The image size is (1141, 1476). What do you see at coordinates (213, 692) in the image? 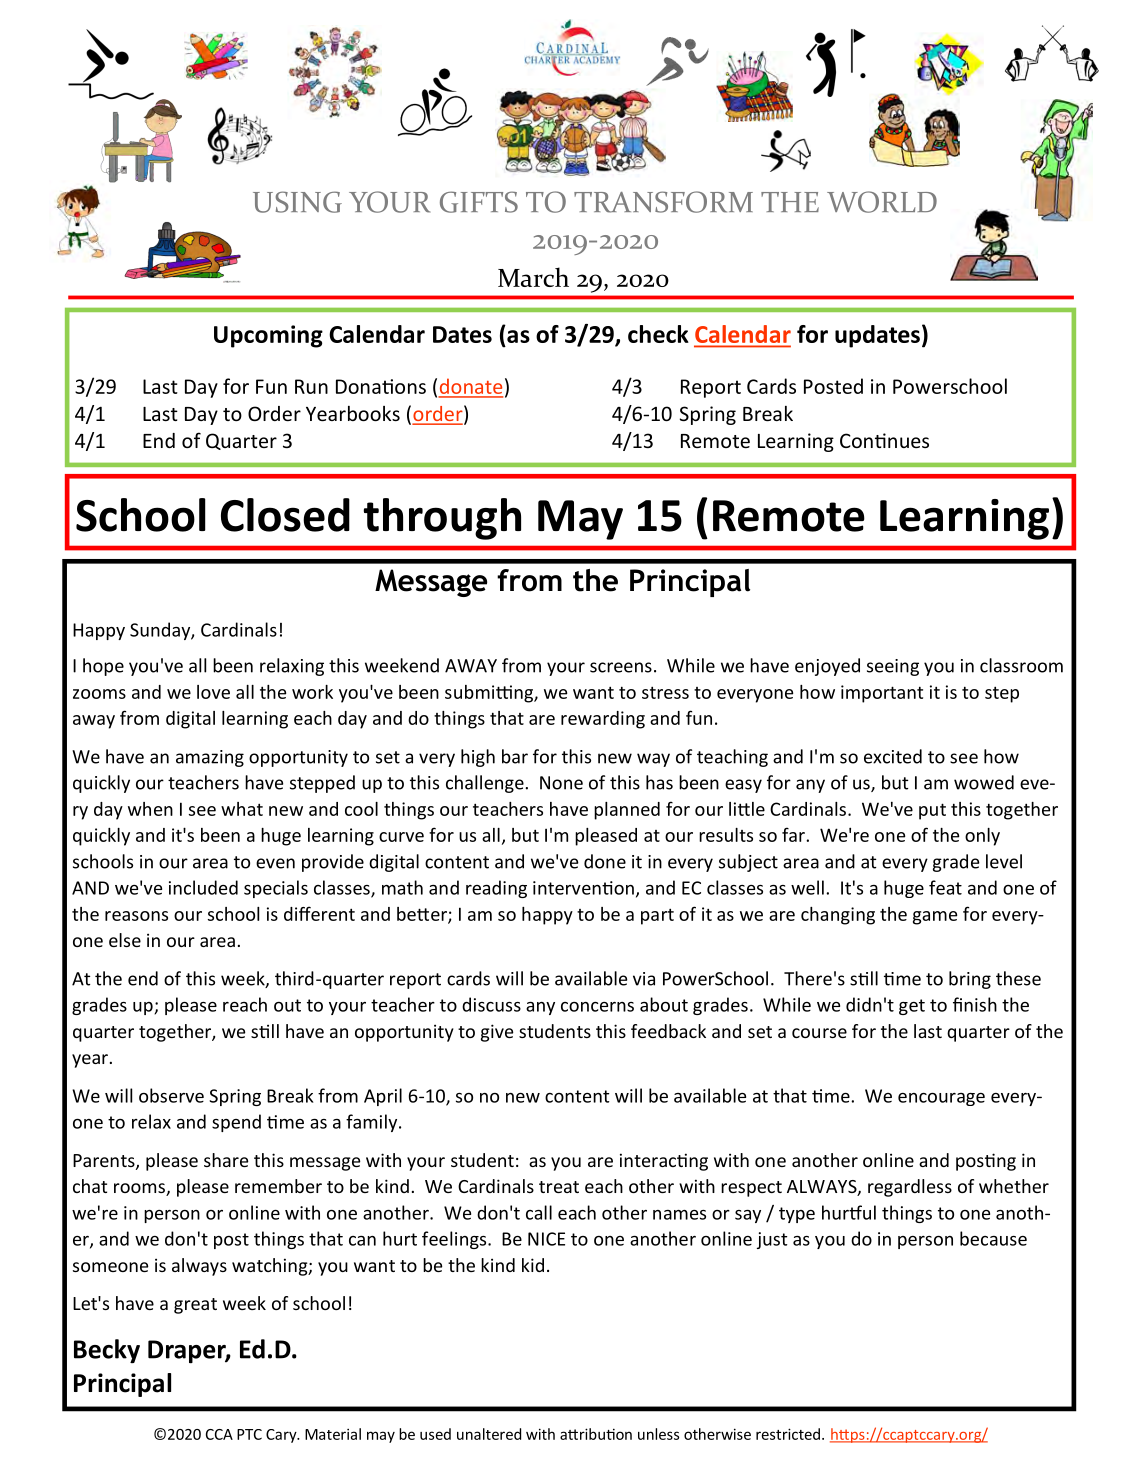
I see `love` at bounding box center [213, 692].
